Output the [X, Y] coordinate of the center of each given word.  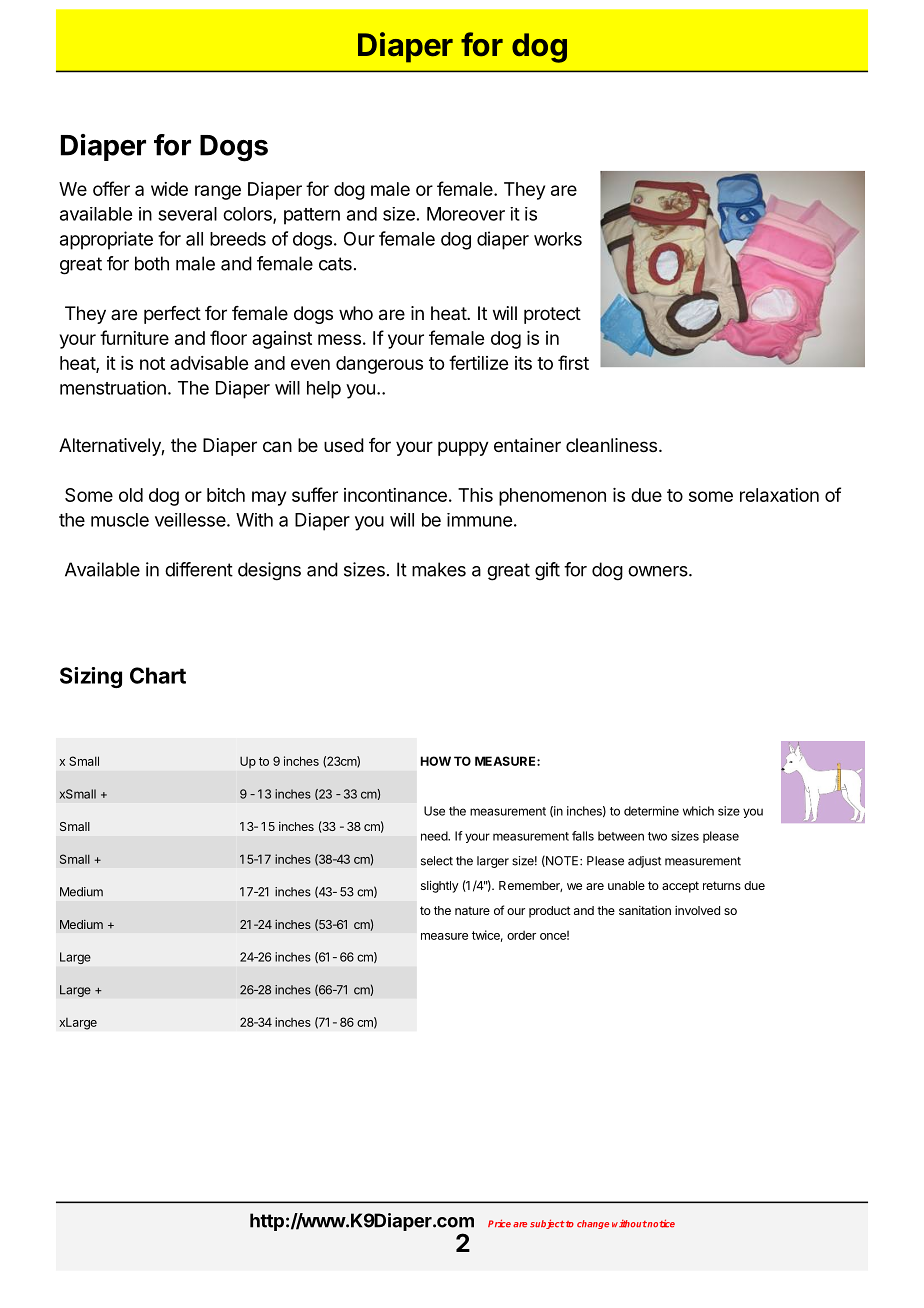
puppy [463, 448]
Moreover [466, 214]
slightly [440, 886]
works [558, 239]
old [131, 495]
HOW [436, 761]
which [698, 811]
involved [697, 910]
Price [499, 1223]
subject [547, 1224]
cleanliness [611, 445]
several [187, 214]
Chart [158, 675]
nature [472, 910]
